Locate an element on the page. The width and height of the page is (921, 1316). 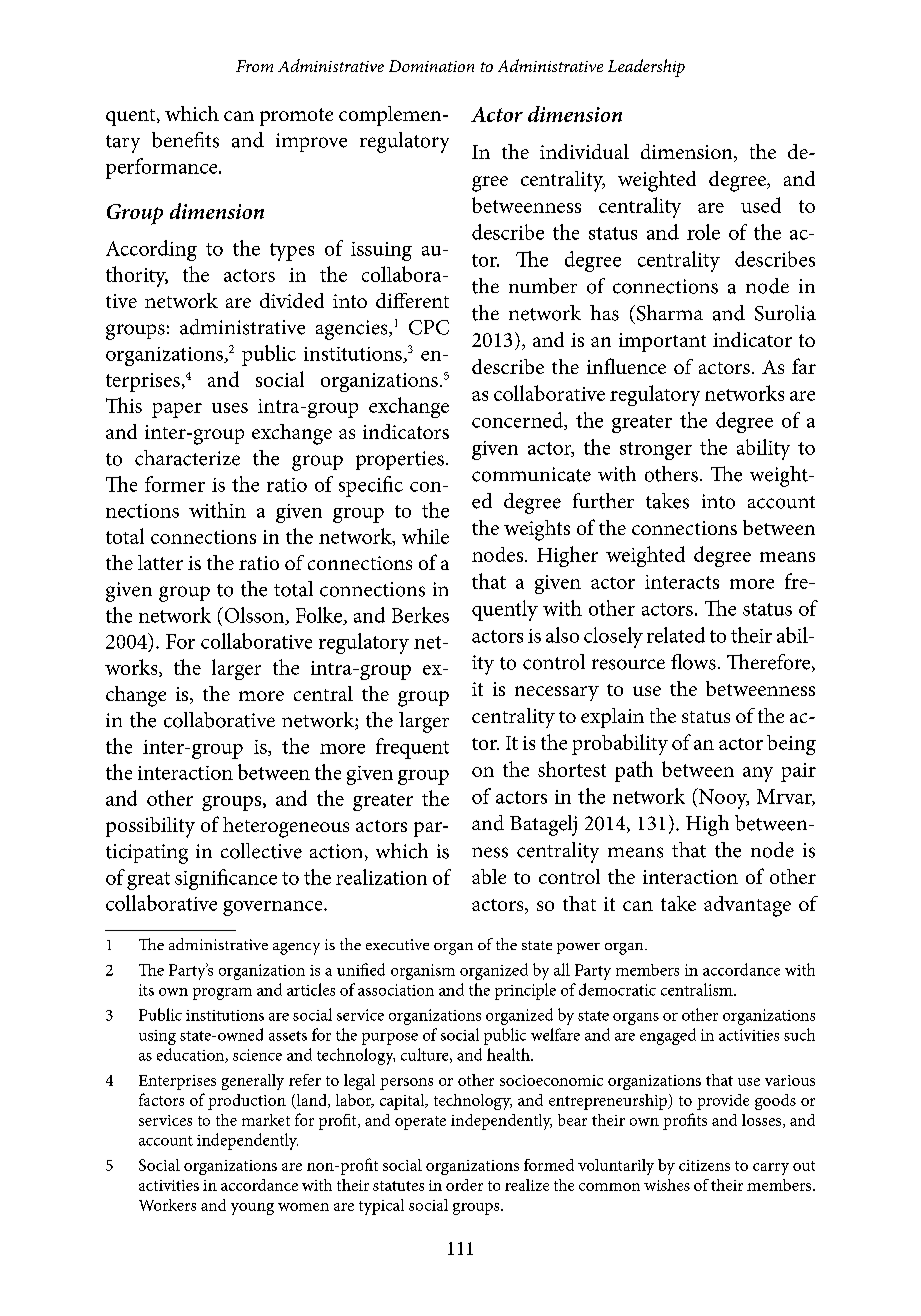
Sharma is located at coordinates (668, 313).
